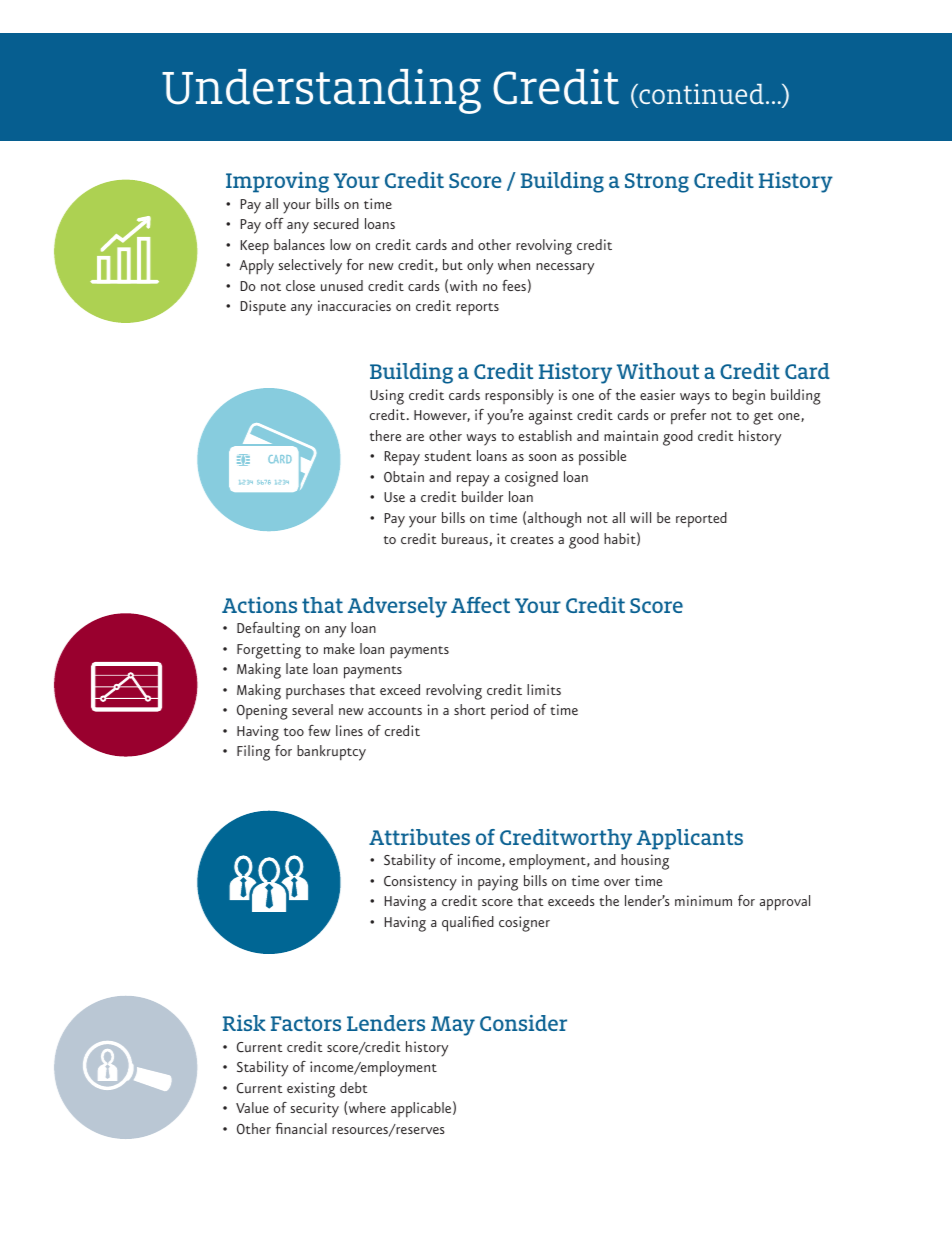  What do you see at coordinates (700, 94) in the screenshot?
I see `continued` at bounding box center [700, 94].
